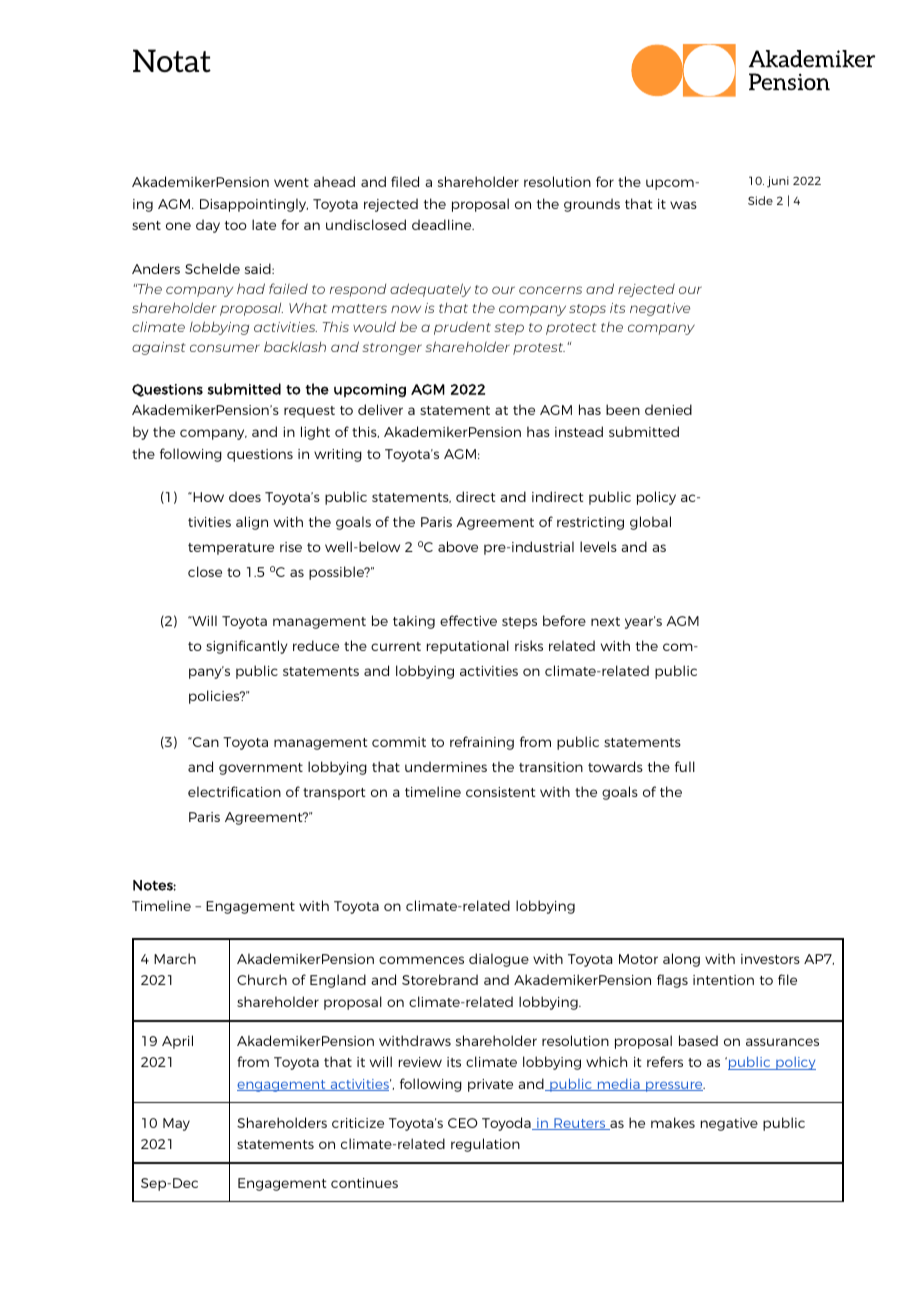 This screenshot has height=1308, width=924. I want to click on dialogue, so click(499, 960).
